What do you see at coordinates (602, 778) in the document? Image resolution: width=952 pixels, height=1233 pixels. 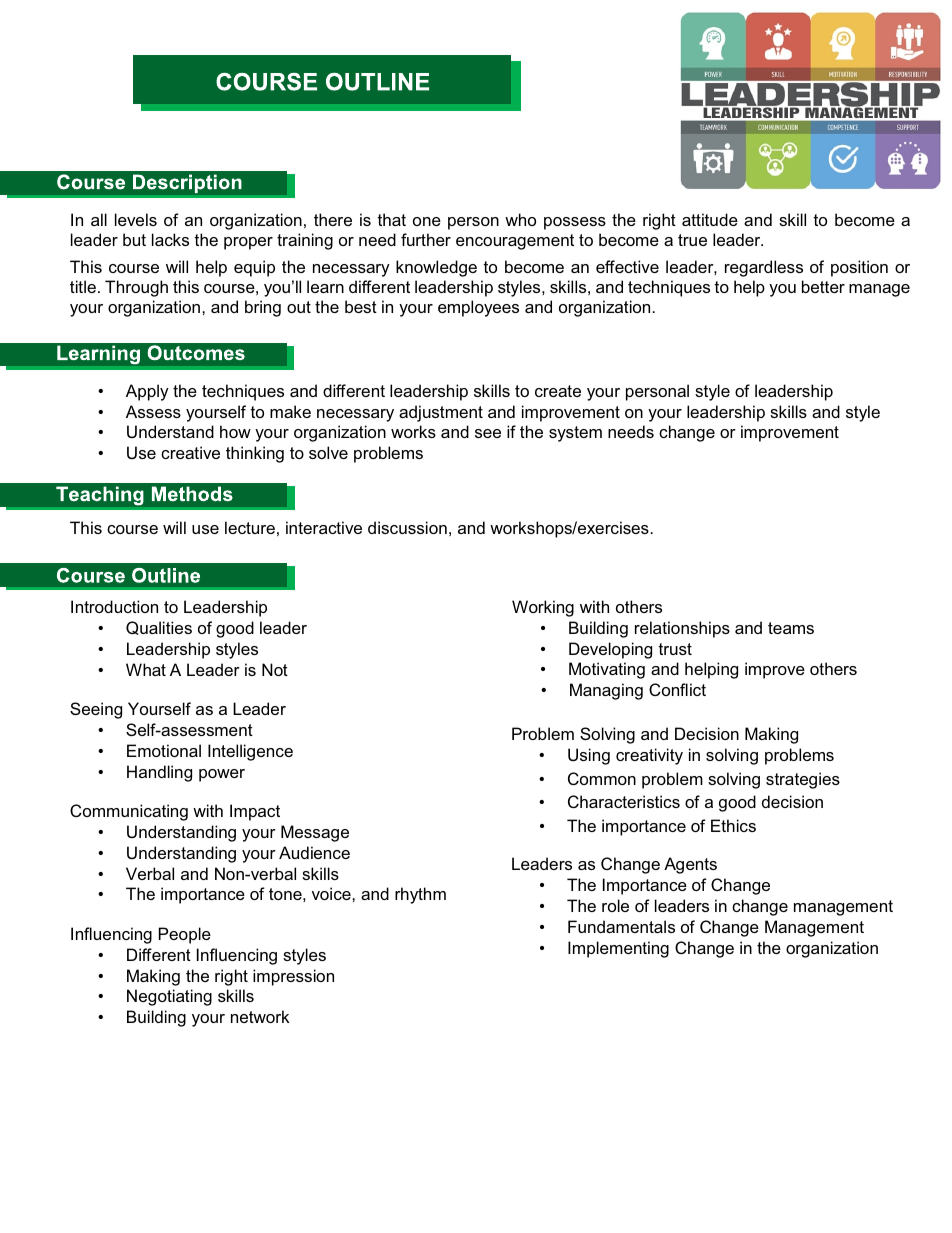 I see `Common` at bounding box center [602, 778].
